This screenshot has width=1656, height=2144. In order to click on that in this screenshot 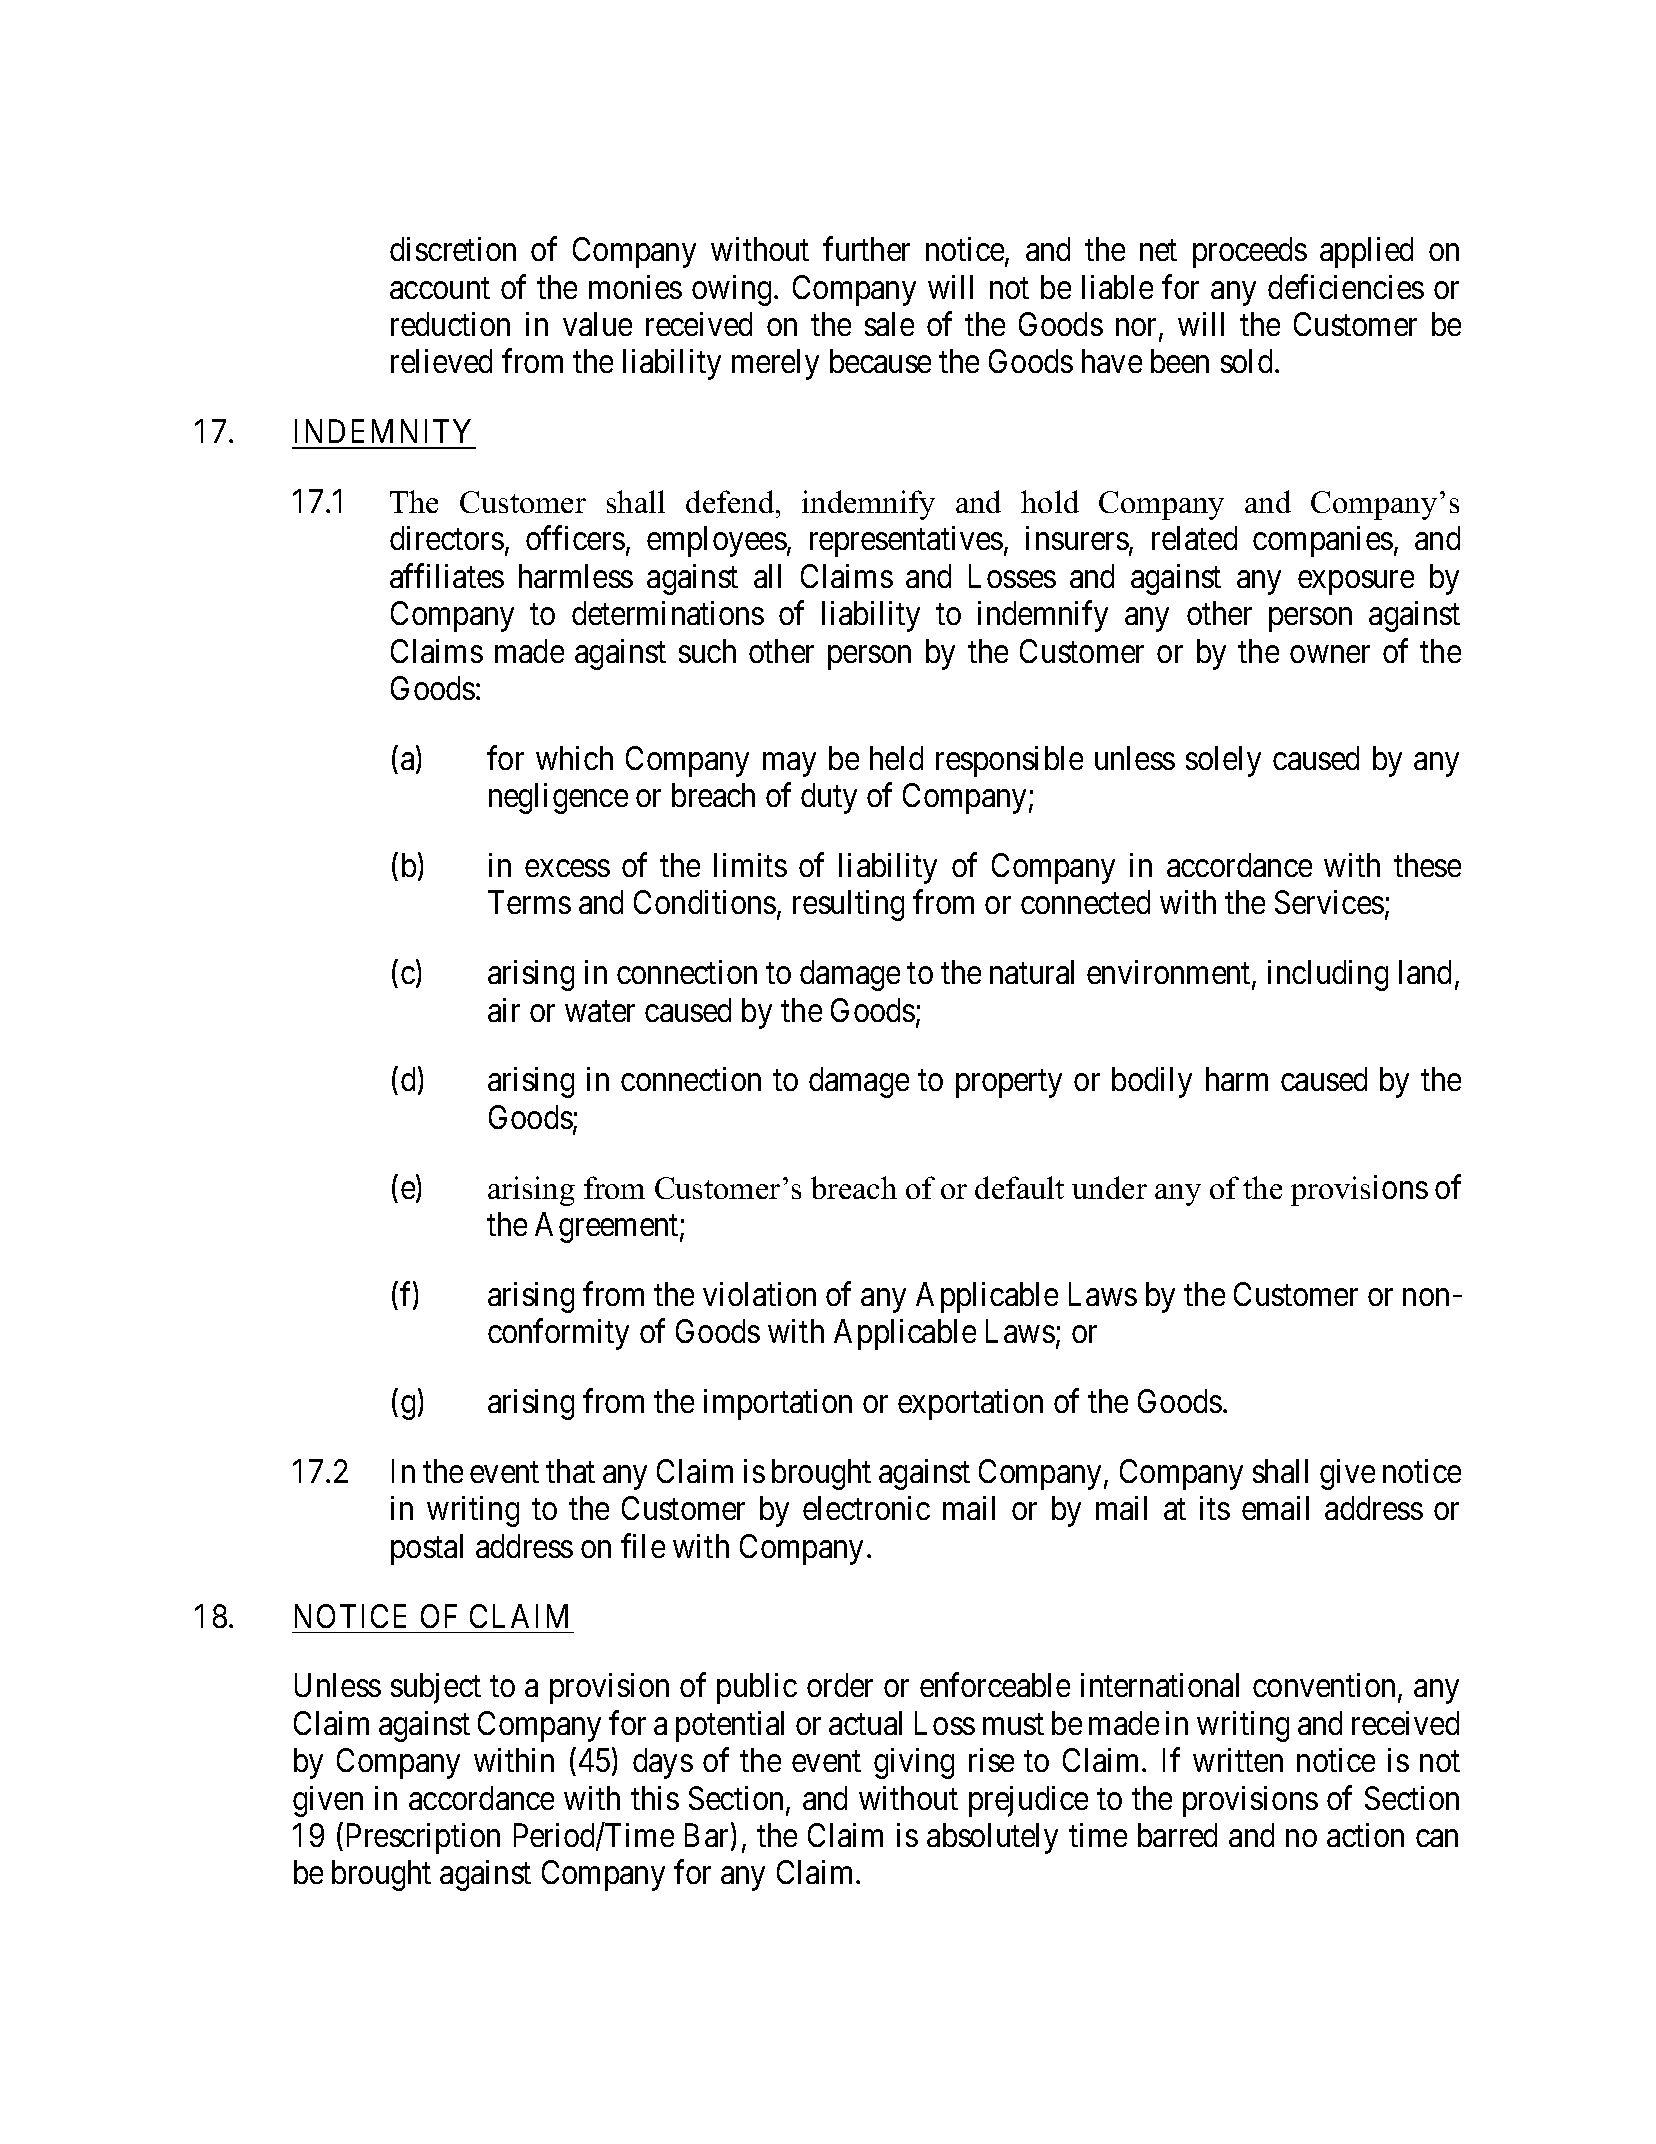, I will do `click(570, 1471)`.
